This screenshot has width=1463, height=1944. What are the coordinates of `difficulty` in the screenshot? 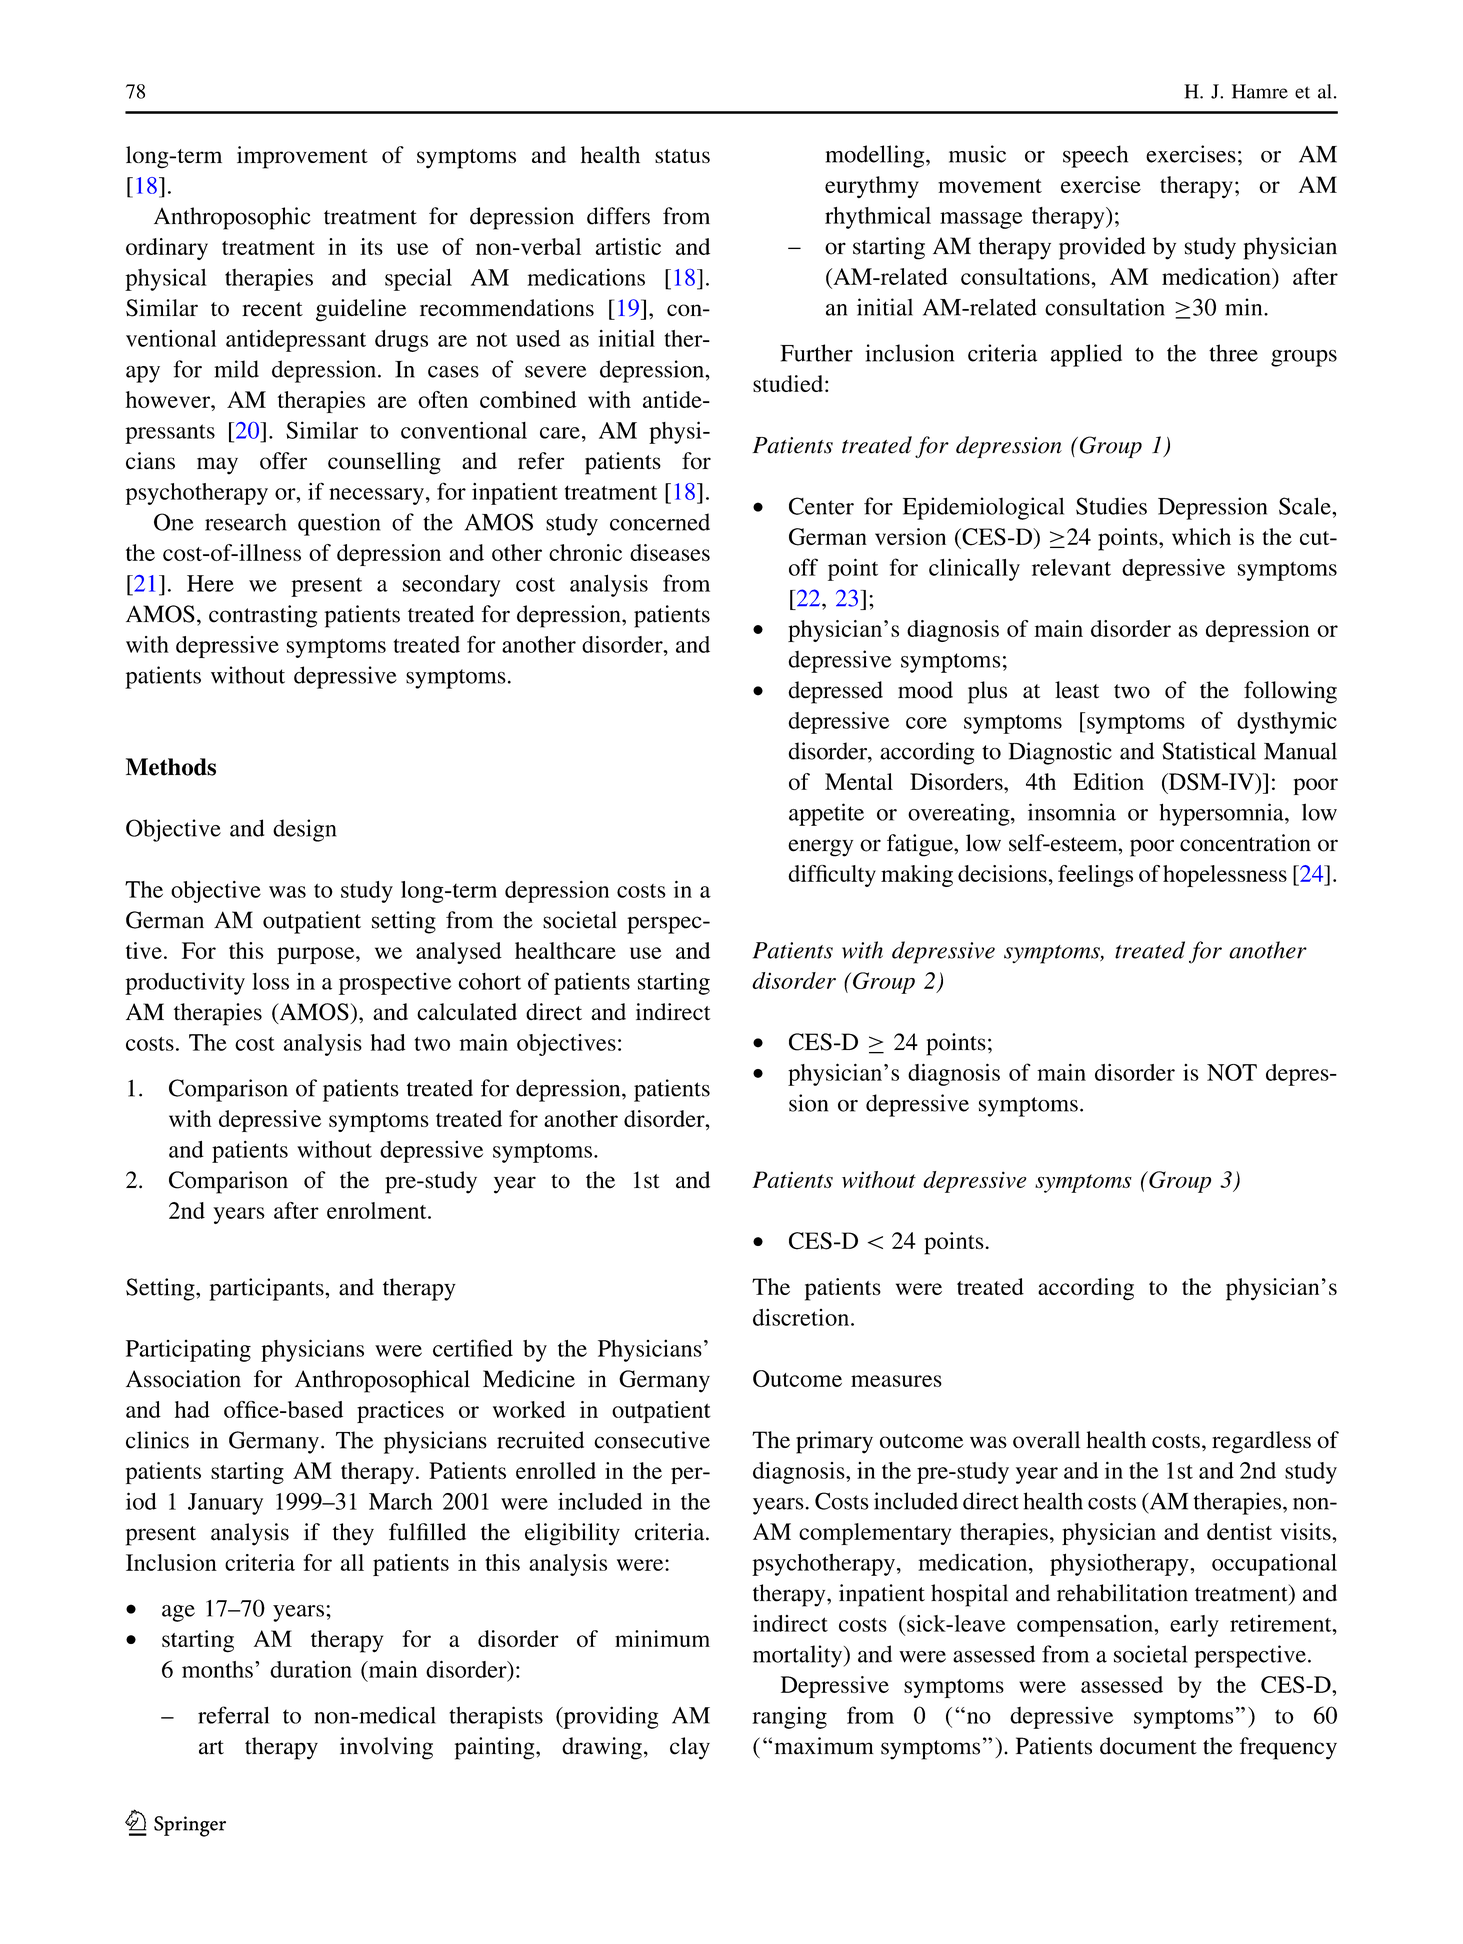 It's located at (832, 876).
